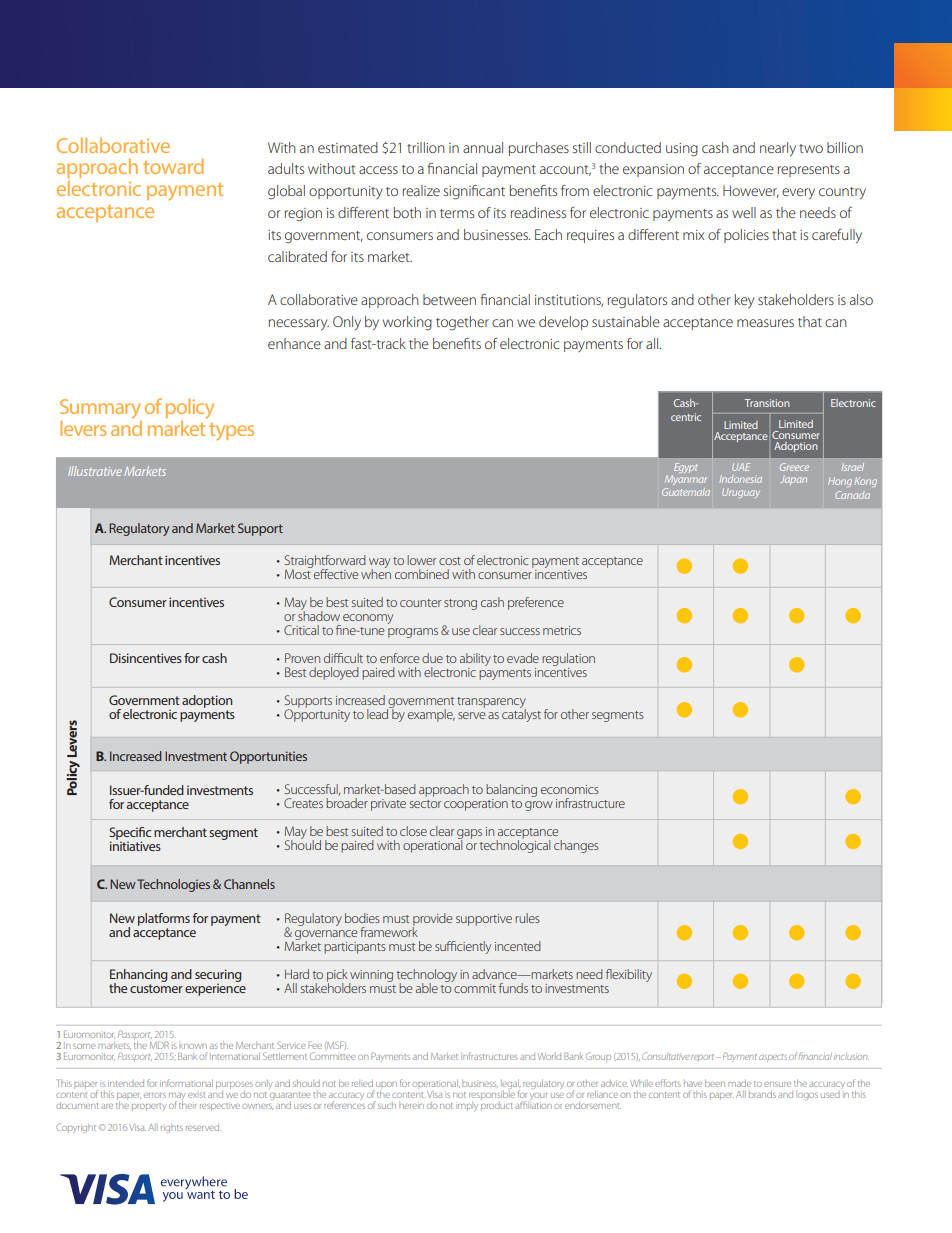  Describe the element at coordinates (474, 192) in the page. I see `significant` at that location.
